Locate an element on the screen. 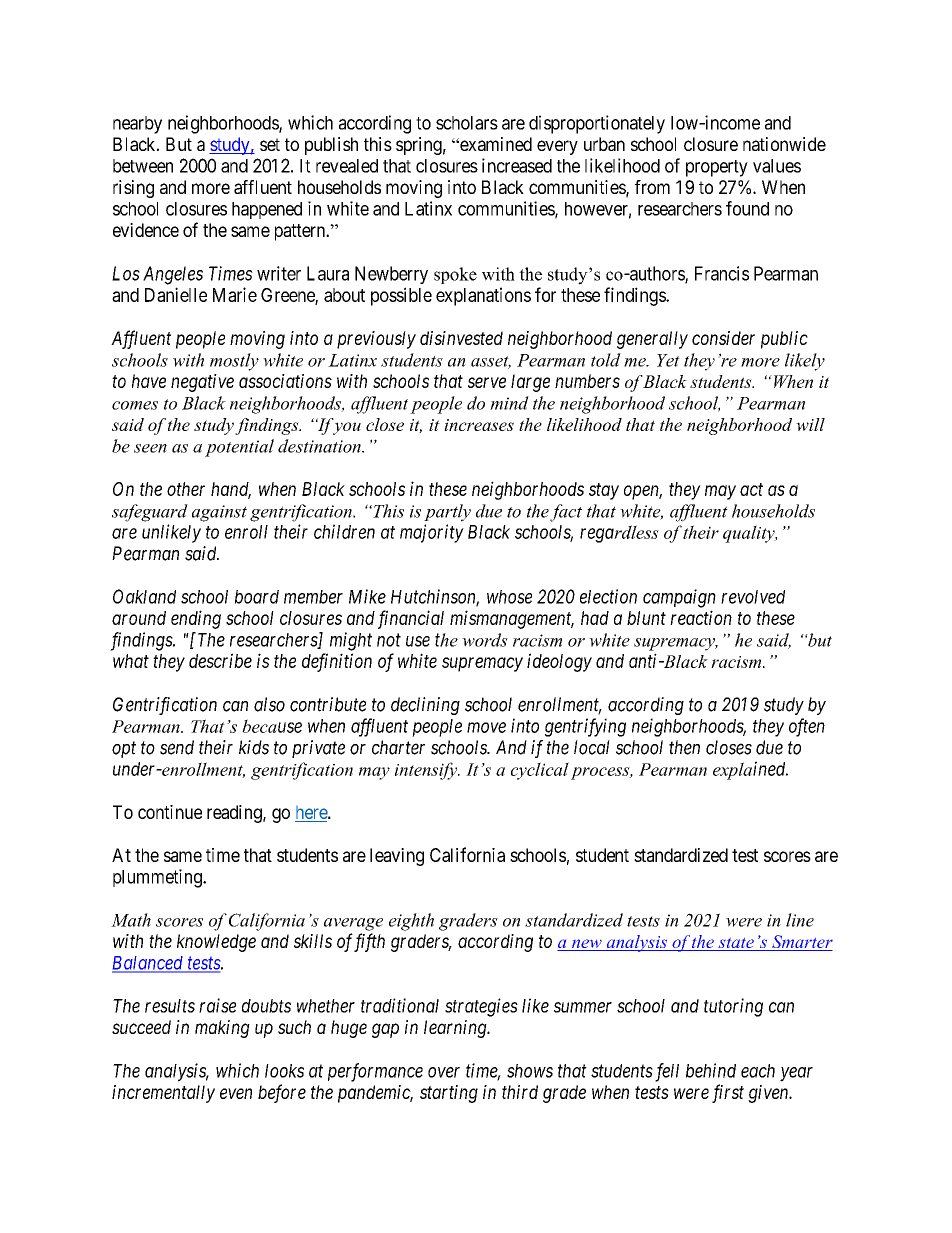  intensify is located at coordinates (427, 771).
